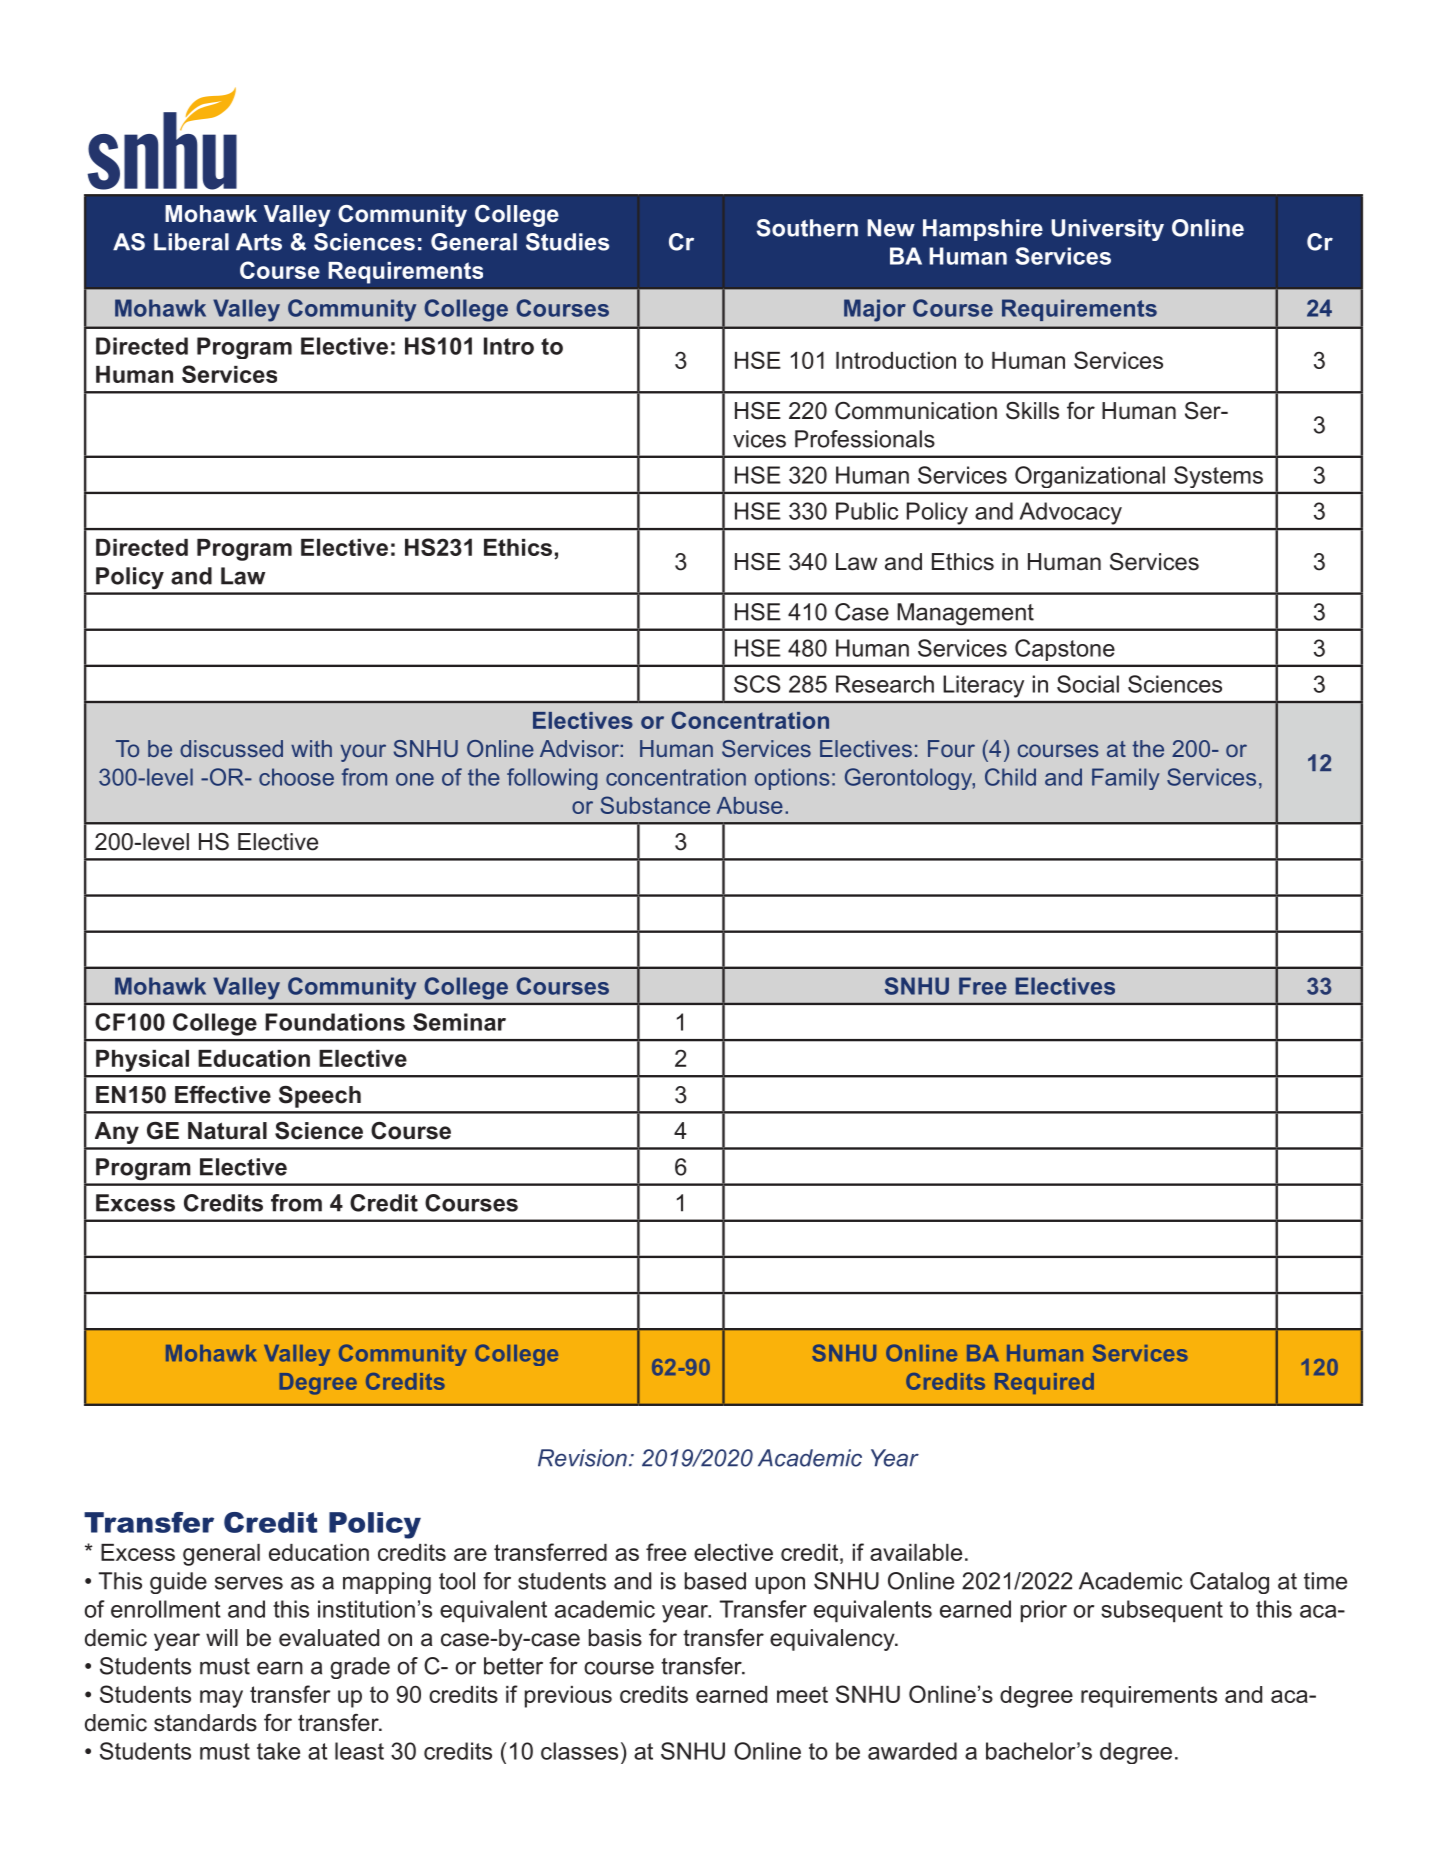 The width and height of the page is (1447, 1873). What do you see at coordinates (231, 748) in the page?
I see `discussed` at bounding box center [231, 748].
